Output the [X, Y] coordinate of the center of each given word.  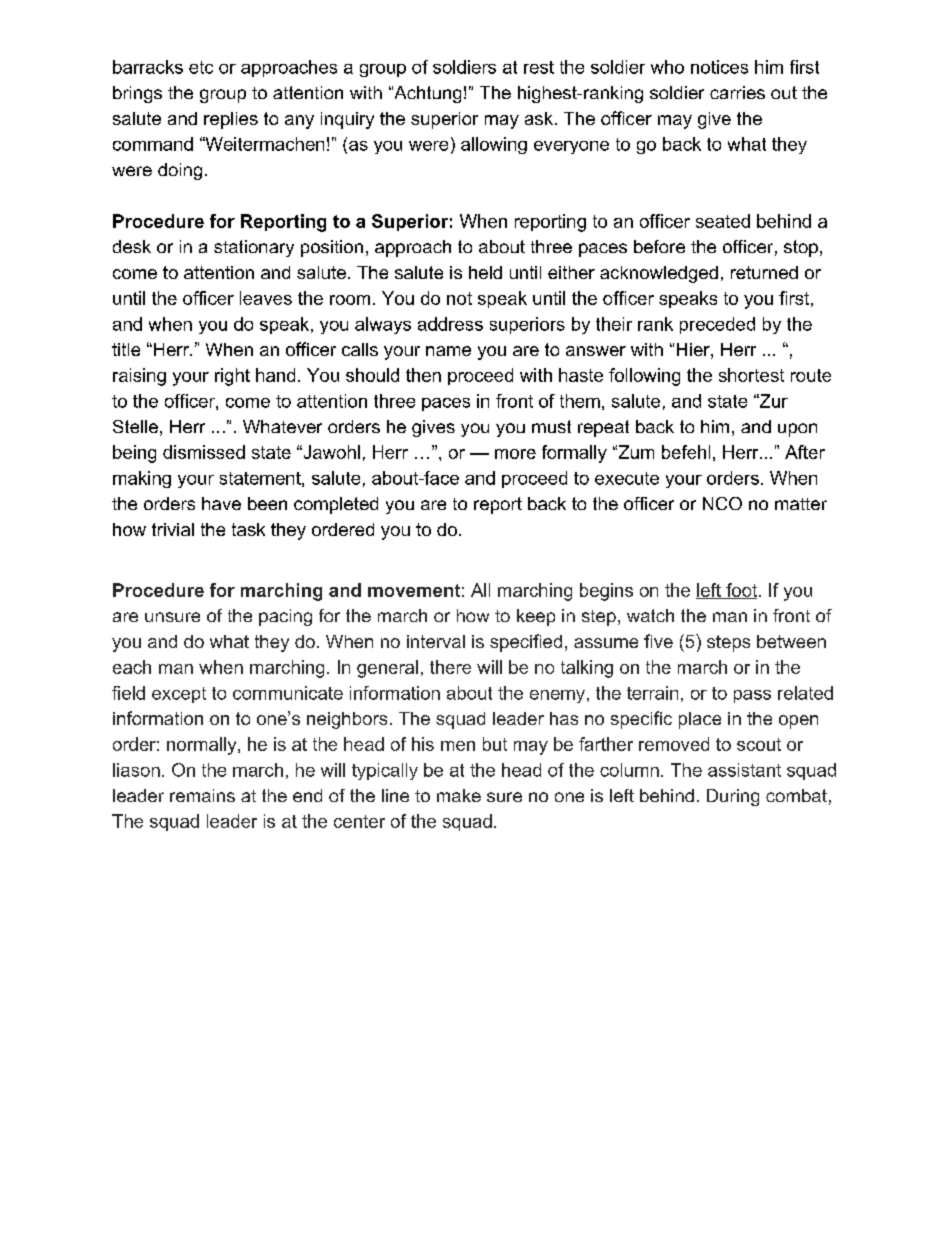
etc [201, 67]
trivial [173, 529]
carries [737, 92]
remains [202, 795]
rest [539, 67]
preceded [717, 325]
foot [742, 591]
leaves [266, 298]
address [450, 324]
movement [414, 590]
